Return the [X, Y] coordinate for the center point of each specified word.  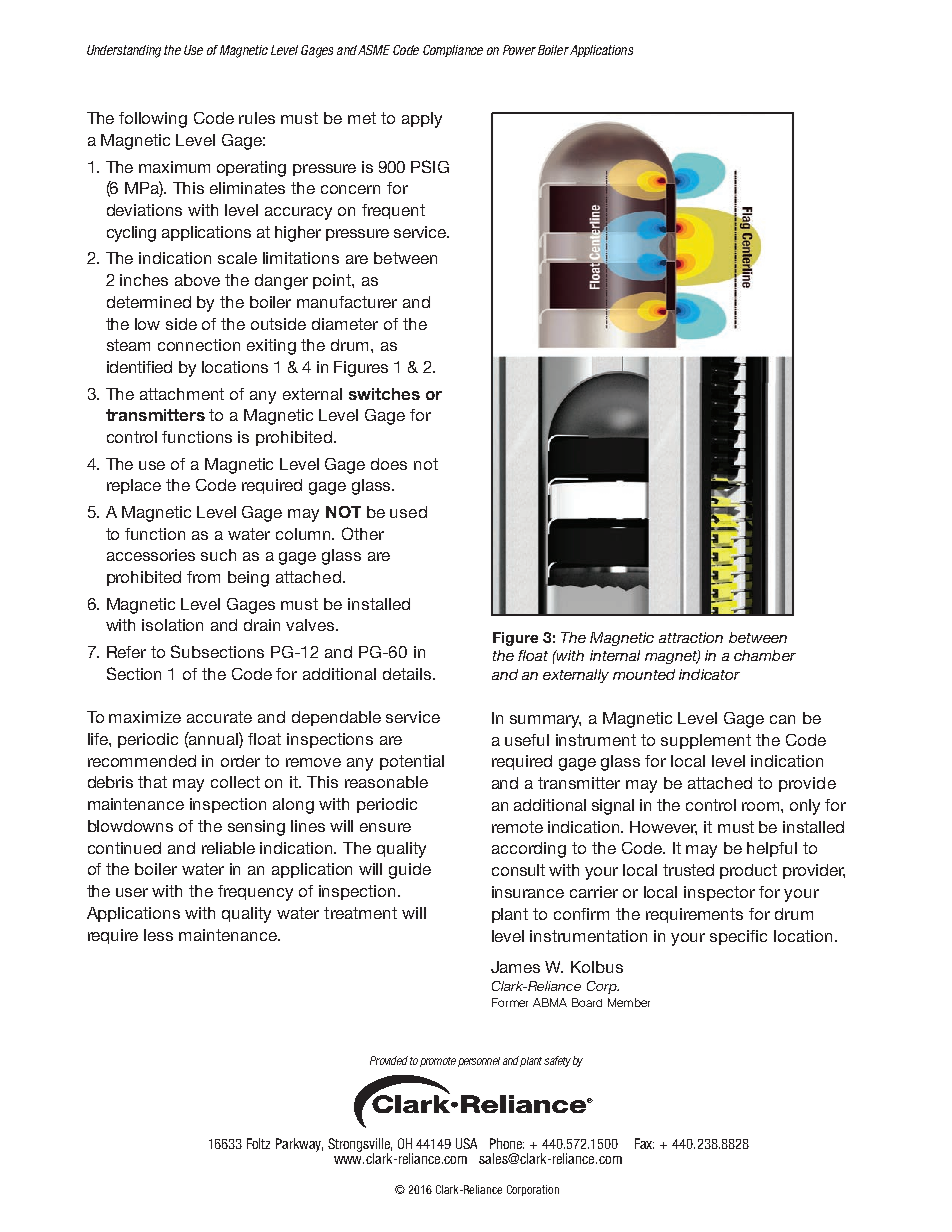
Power [519, 50]
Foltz [258, 1143]
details [408, 674]
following [153, 120]
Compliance [453, 51]
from [203, 577]
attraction [691, 637]
